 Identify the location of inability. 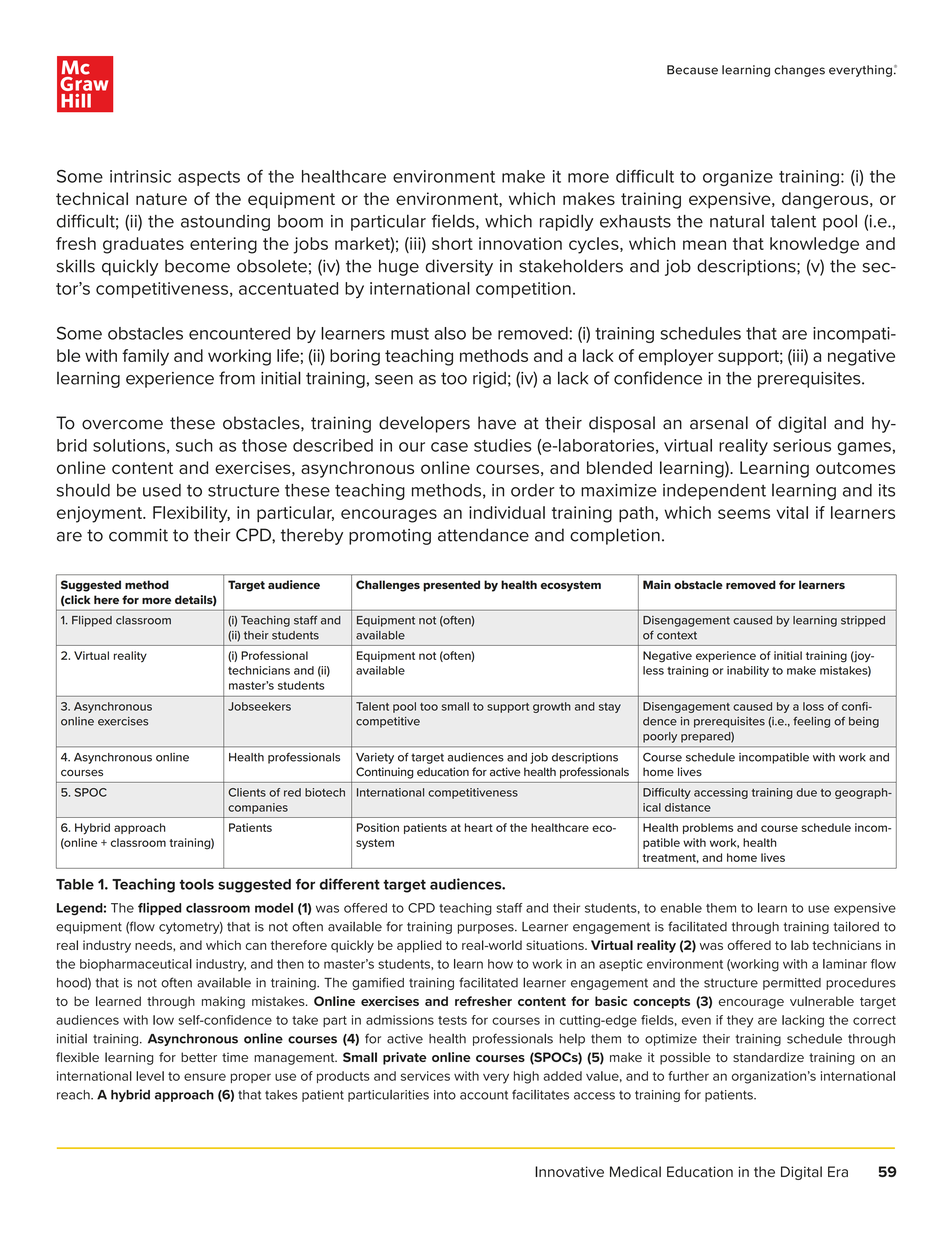
(748, 671).
